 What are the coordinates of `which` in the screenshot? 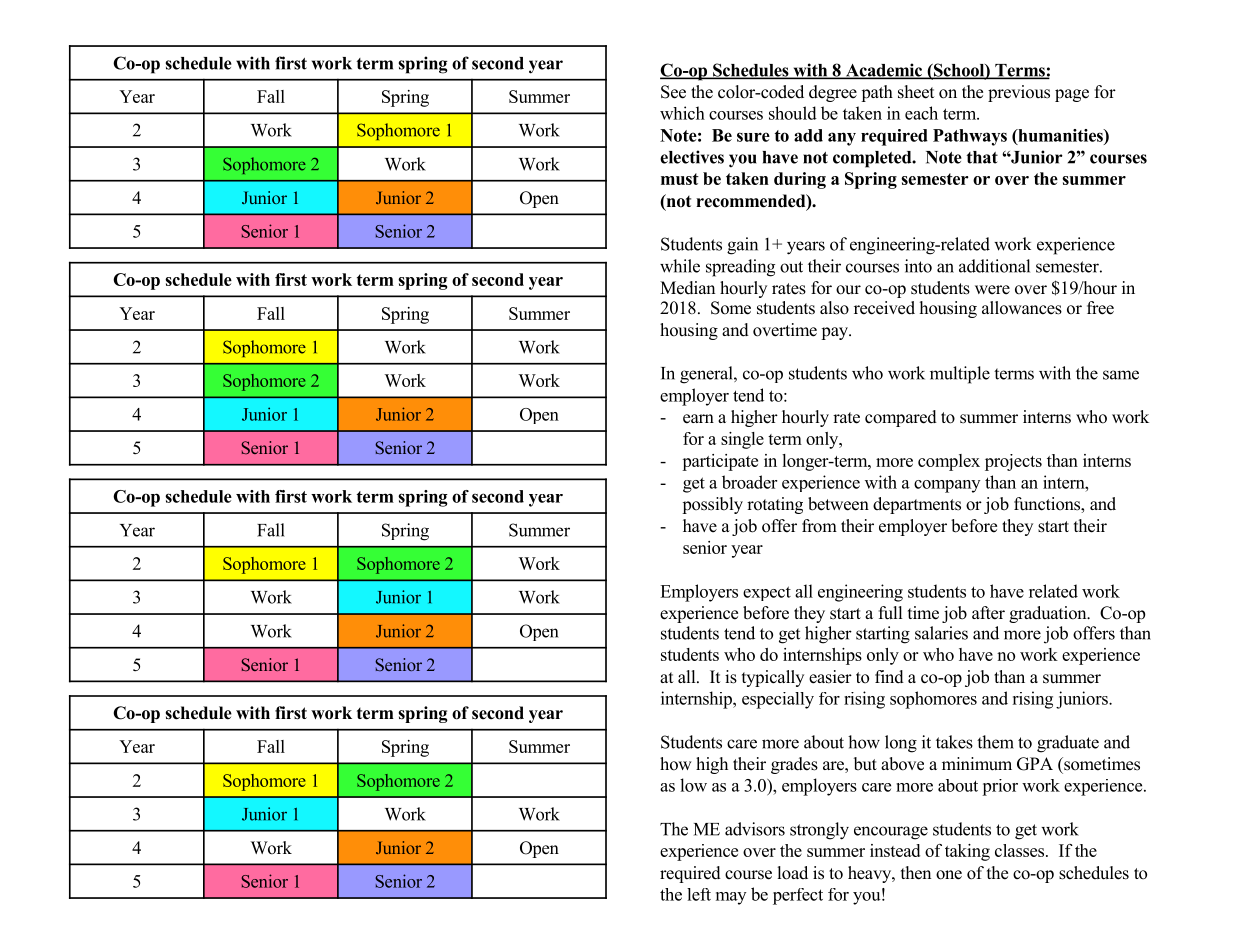 It's located at (682, 113).
